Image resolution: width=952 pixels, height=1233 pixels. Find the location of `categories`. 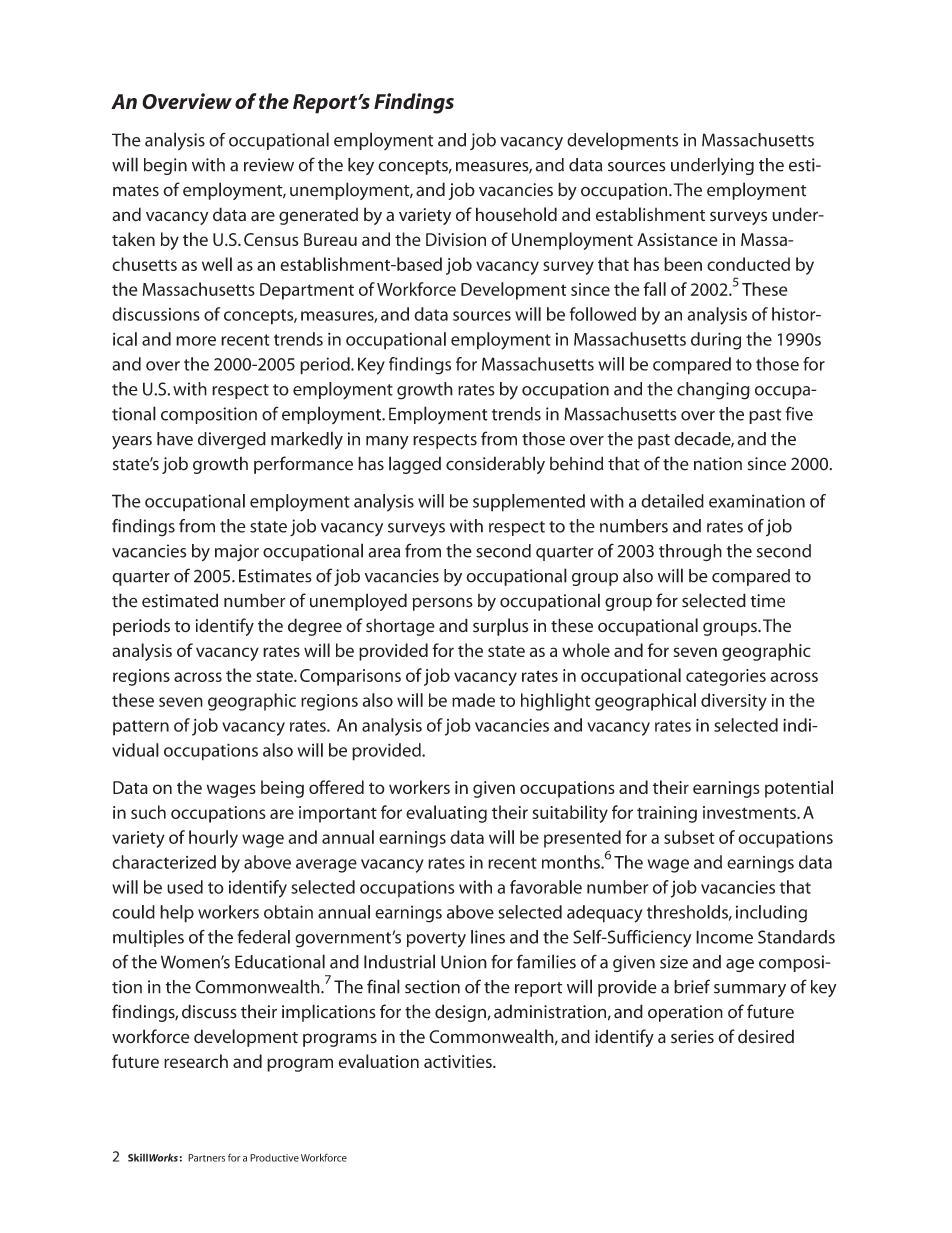

categories is located at coordinates (726, 677).
